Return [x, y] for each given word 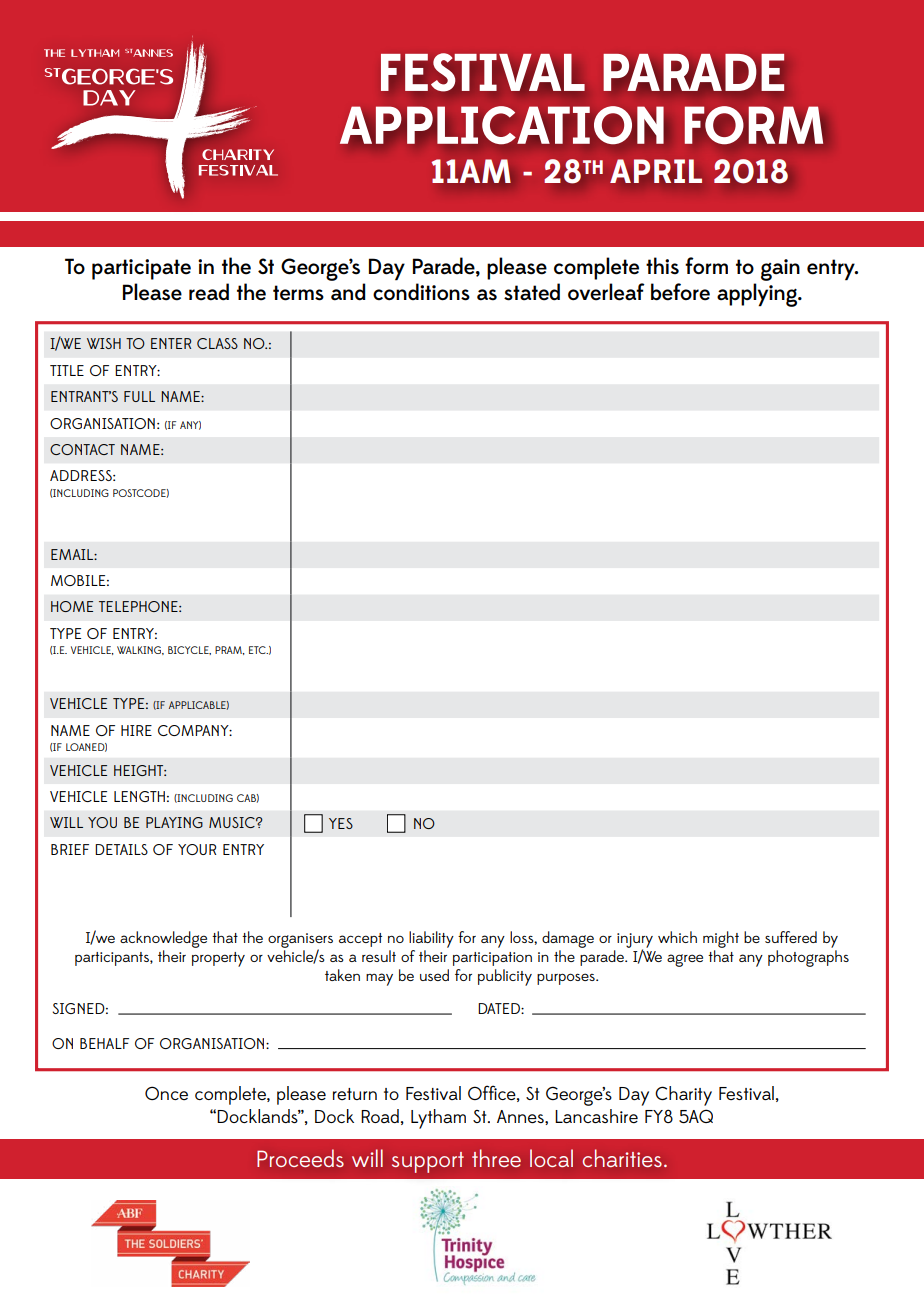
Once [166, 1093]
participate [141, 269]
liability [431, 939]
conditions [421, 292]
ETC [258, 650]
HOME [72, 606]
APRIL [656, 171]
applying [758, 295]
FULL [139, 396]
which [677, 937]
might [721, 941]
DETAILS [121, 849]
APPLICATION [502, 125]
